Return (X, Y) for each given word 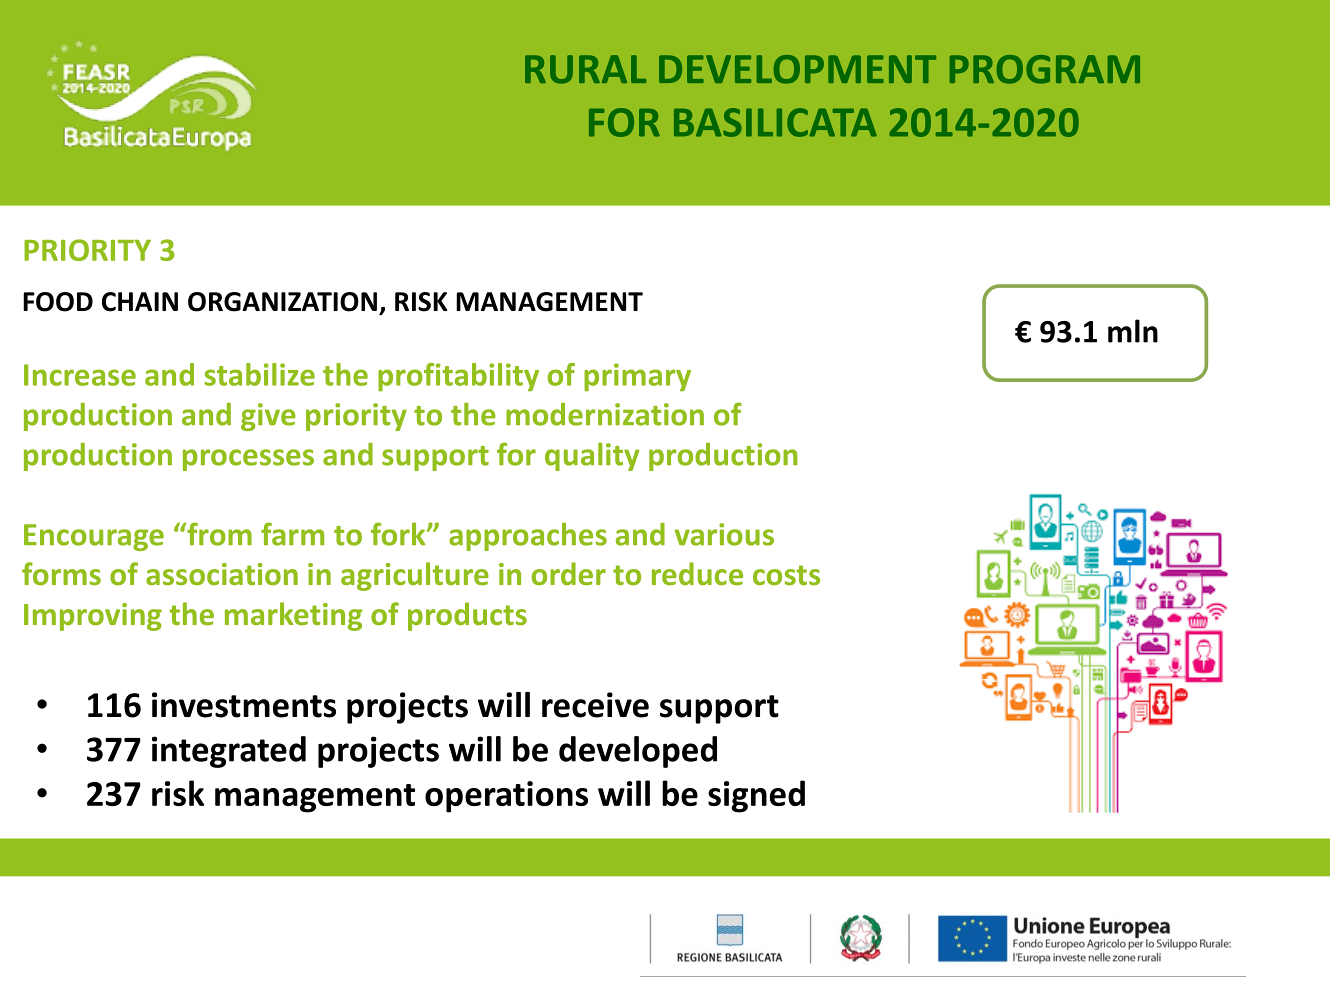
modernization (605, 414)
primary (637, 377)
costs (786, 575)
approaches (528, 537)
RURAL (585, 69)
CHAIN (140, 302)
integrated (229, 752)
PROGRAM (1045, 69)
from (218, 534)
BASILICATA (775, 122)
